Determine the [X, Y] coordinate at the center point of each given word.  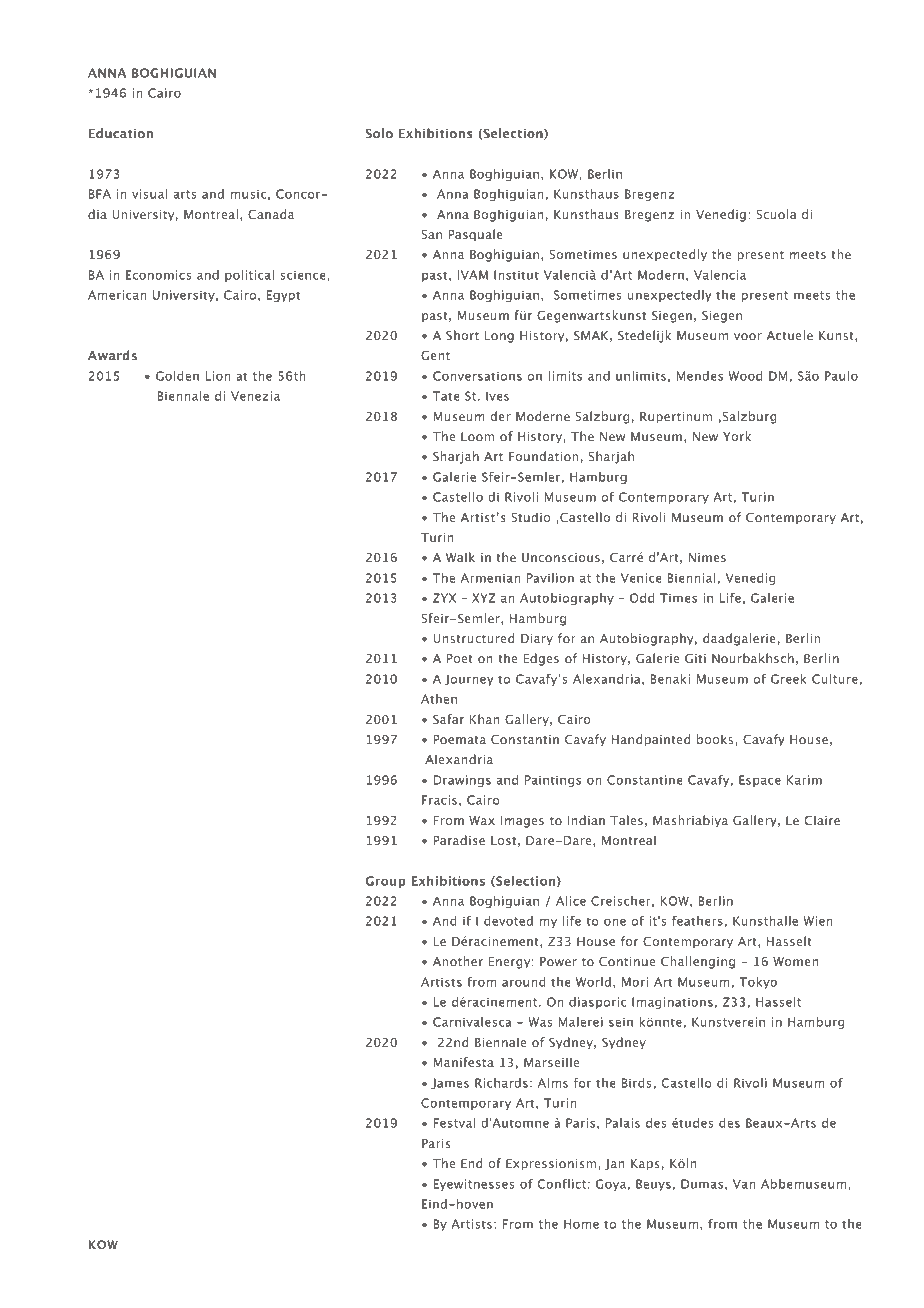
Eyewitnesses [474, 1185]
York [737, 436]
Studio [530, 517]
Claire [822, 820]
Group [385, 882]
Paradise [459, 840]
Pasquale [476, 235]
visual [150, 194]
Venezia [255, 396]
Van [744, 1184]
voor [748, 336]
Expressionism [552, 1165]
